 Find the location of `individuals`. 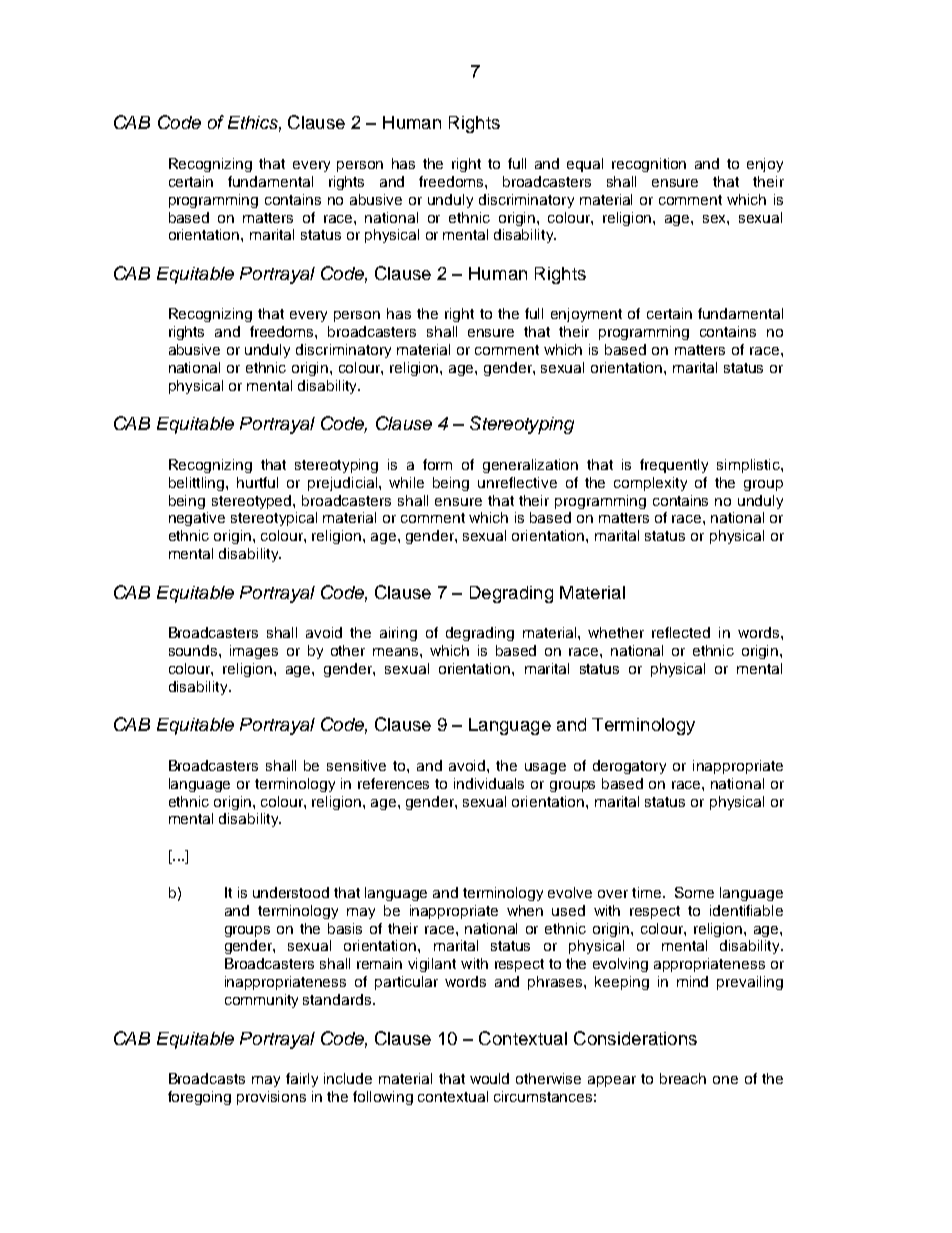

individuals is located at coordinates (489, 783).
